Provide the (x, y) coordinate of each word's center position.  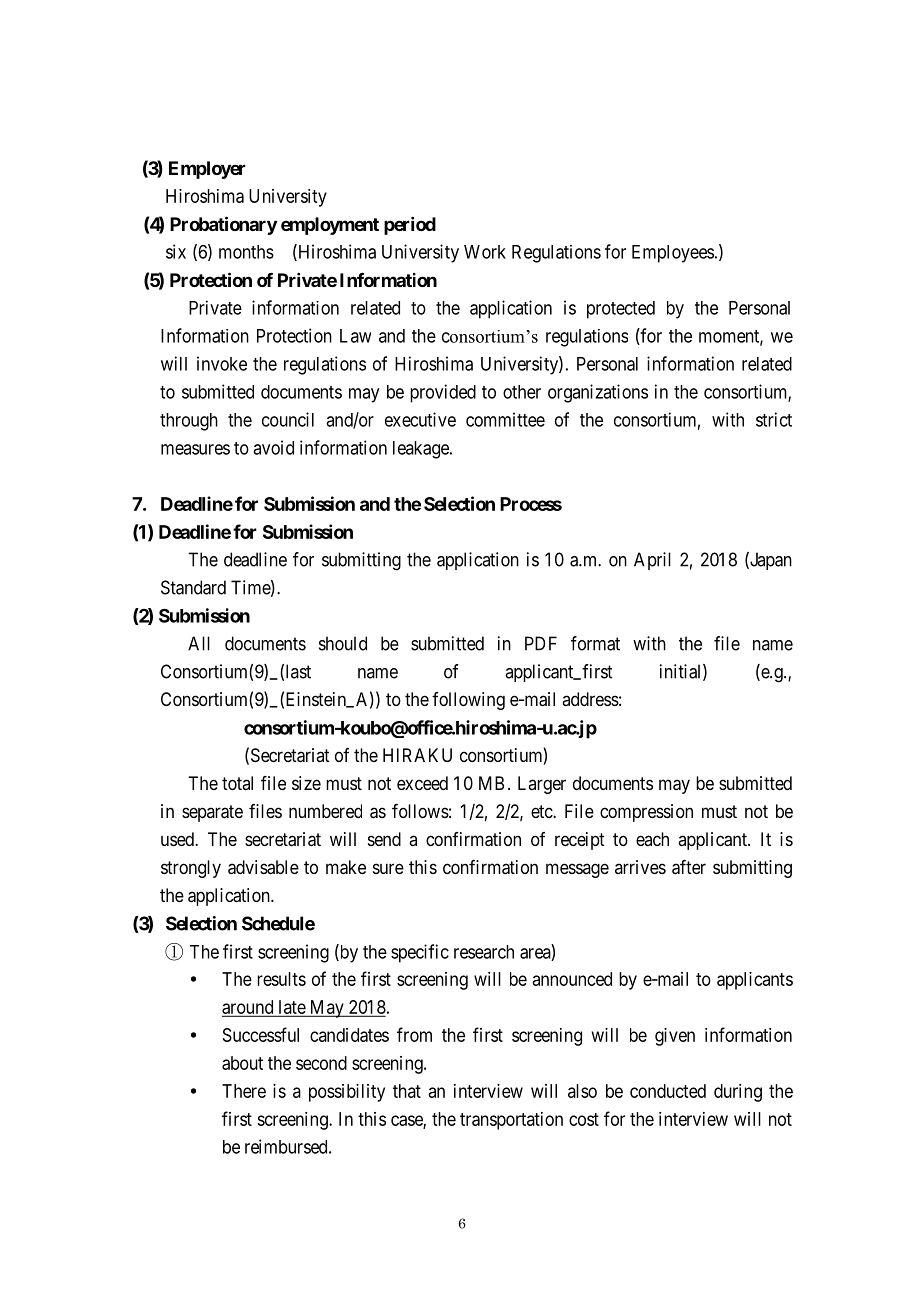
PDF (541, 643)
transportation (511, 1121)
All (199, 643)
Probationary (223, 225)
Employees (673, 254)
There (244, 1091)
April (652, 561)
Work (485, 252)
